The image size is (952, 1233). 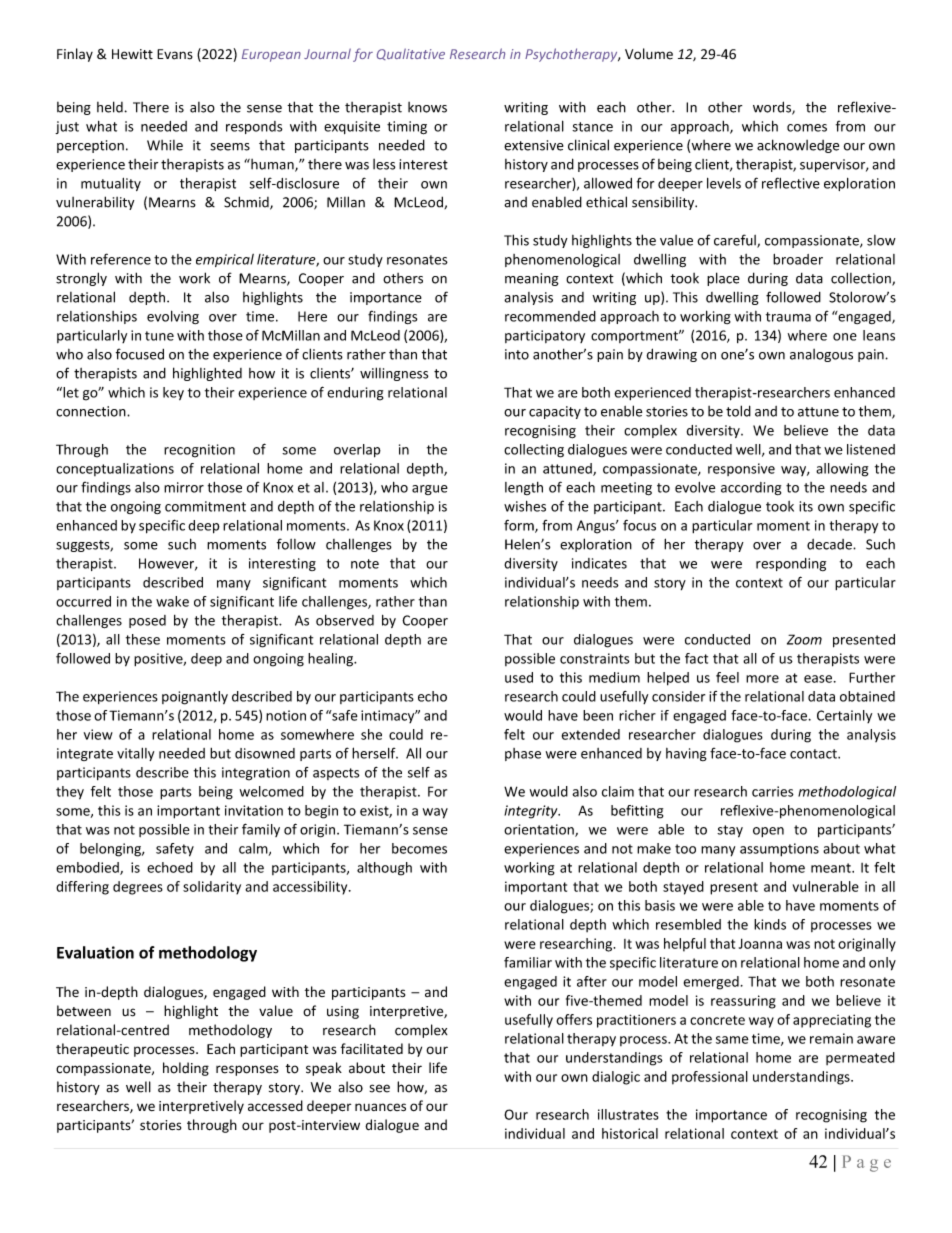 I want to click on responding, so click(x=791, y=564).
